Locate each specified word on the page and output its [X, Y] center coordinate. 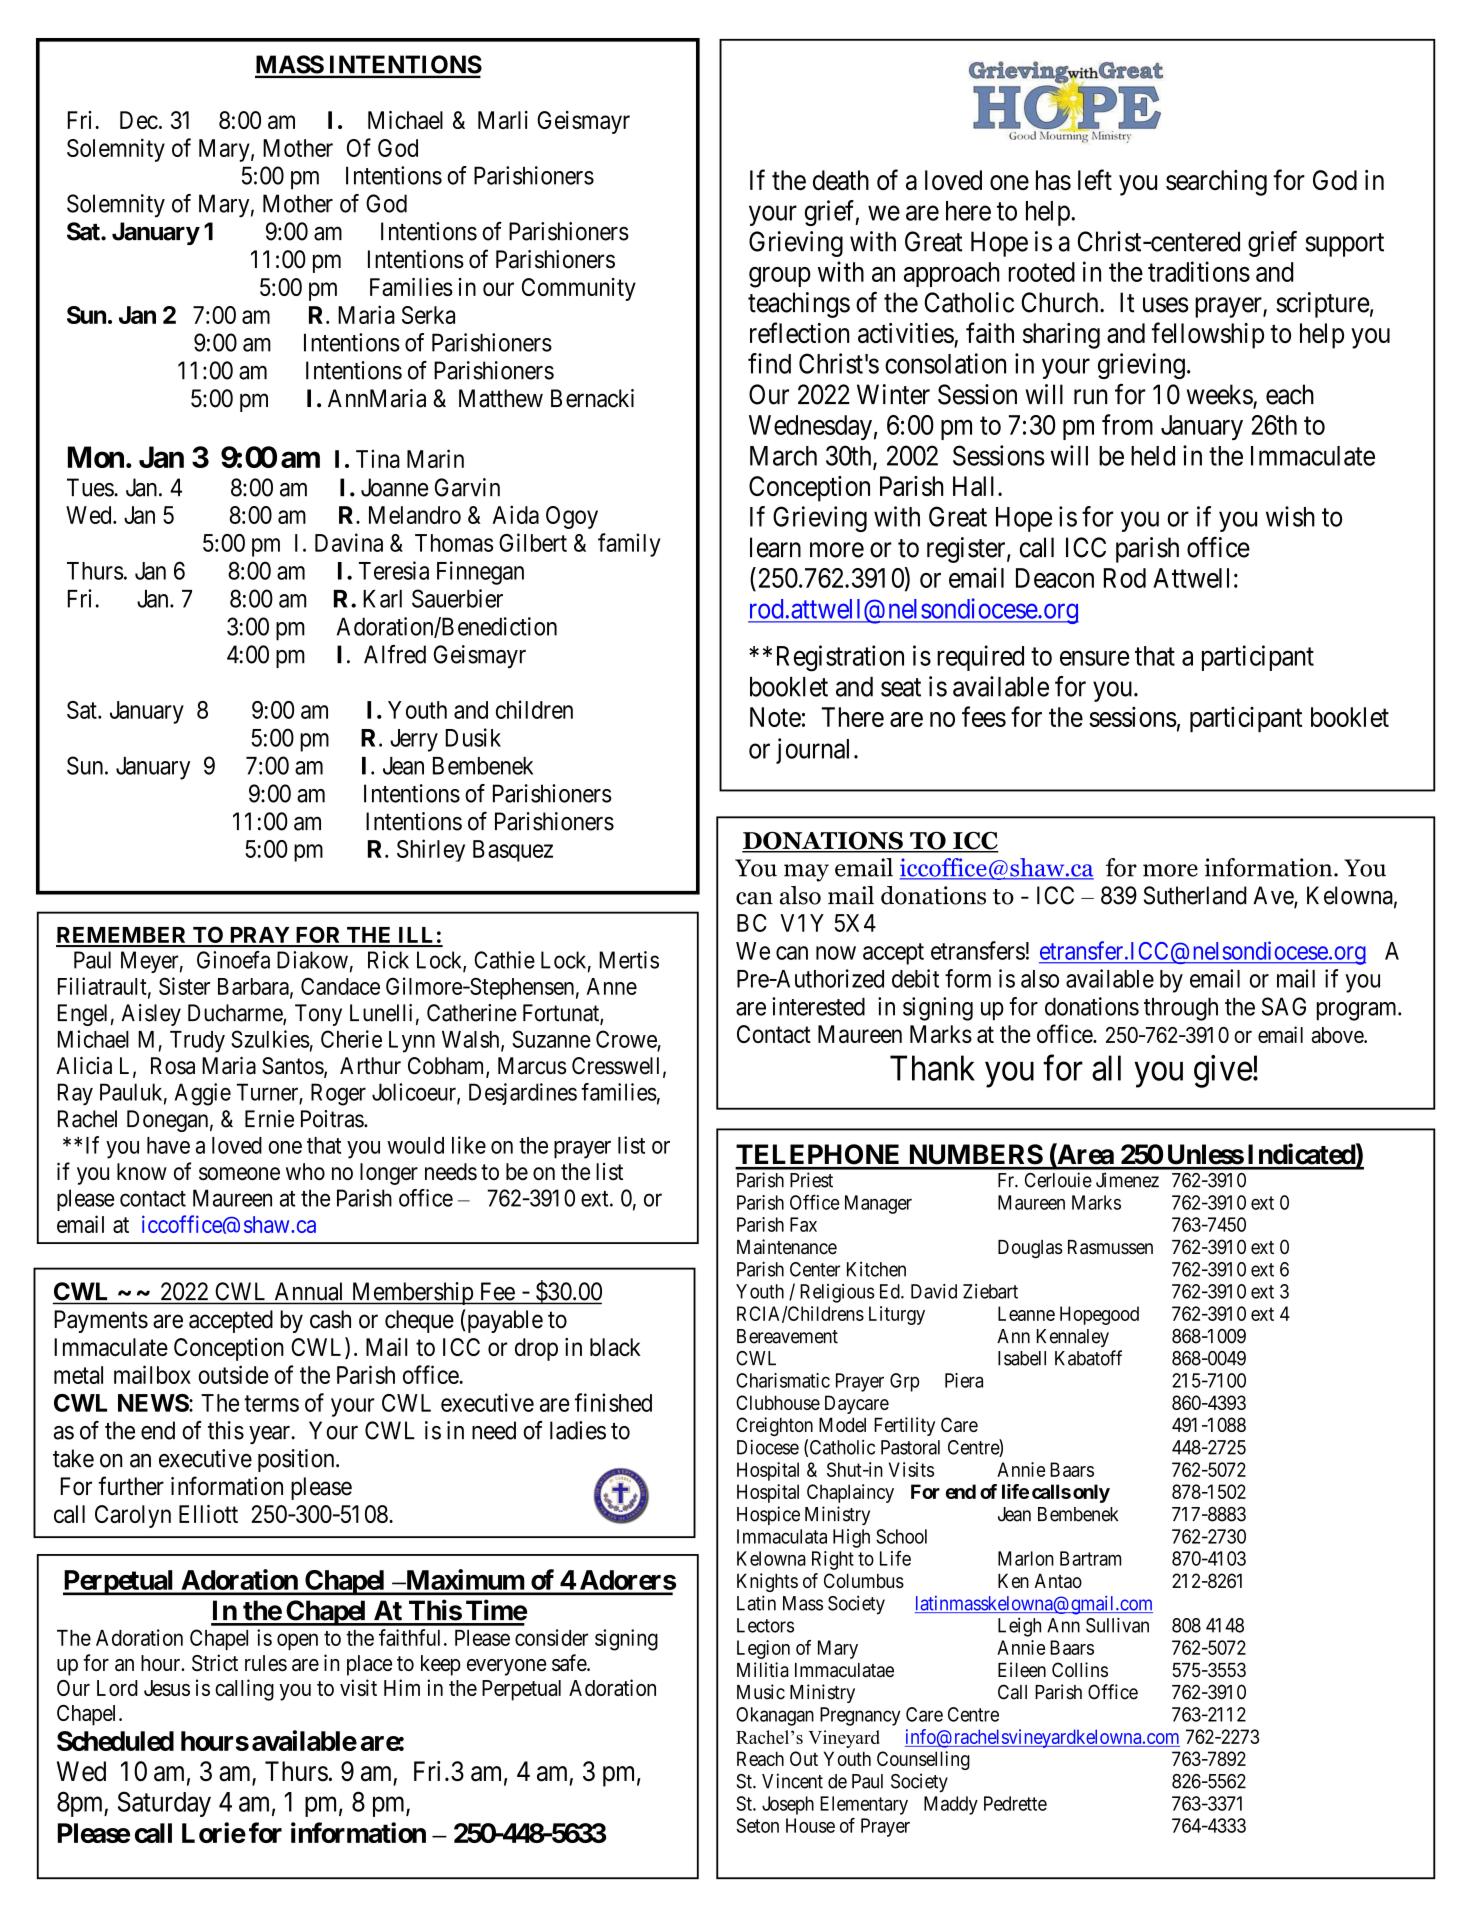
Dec [139, 120]
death [841, 180]
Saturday [164, 1804]
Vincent [792, 1781]
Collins [1080, 1670]
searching [1216, 183]
